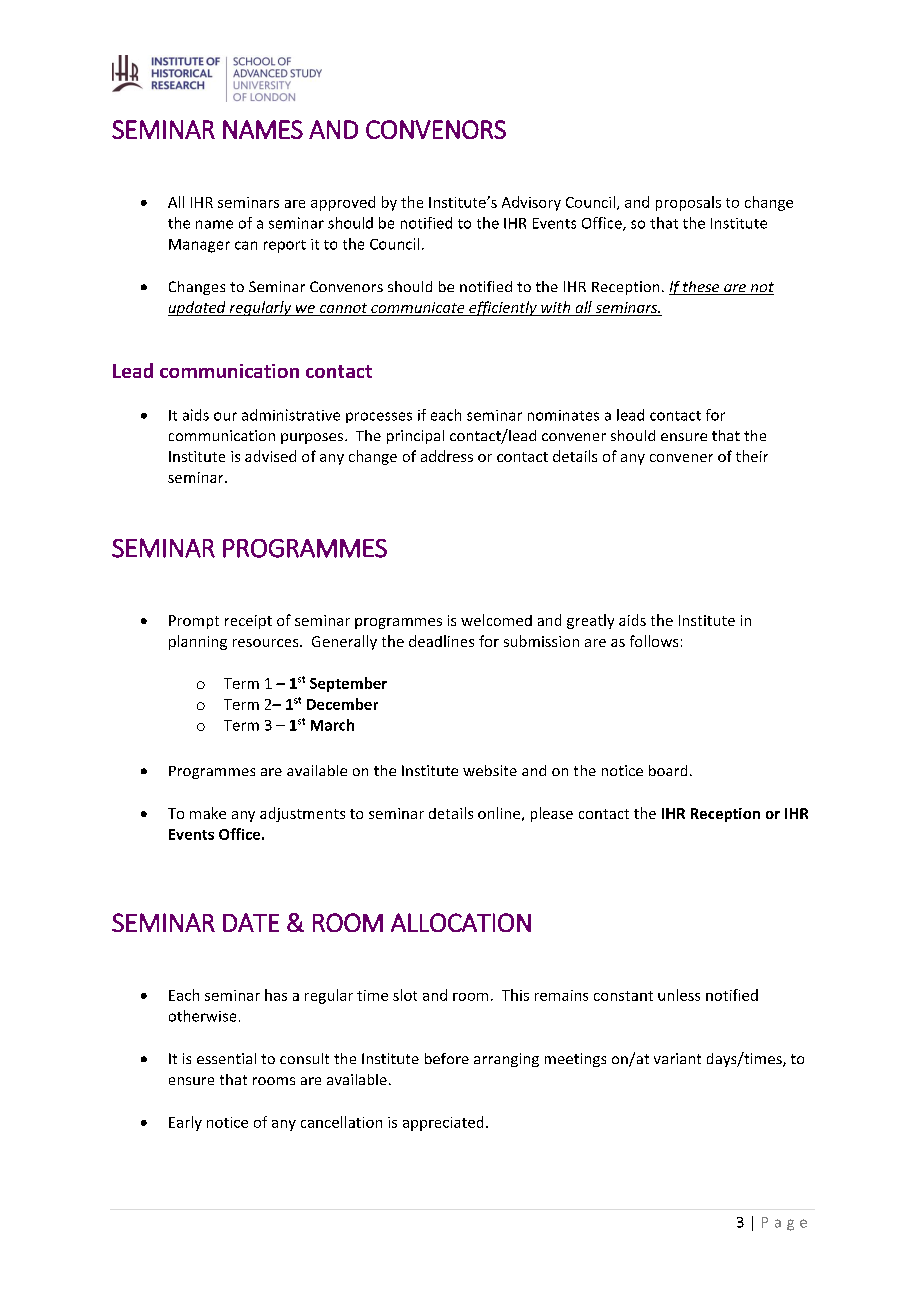  I want to click on essential, so click(226, 1058).
